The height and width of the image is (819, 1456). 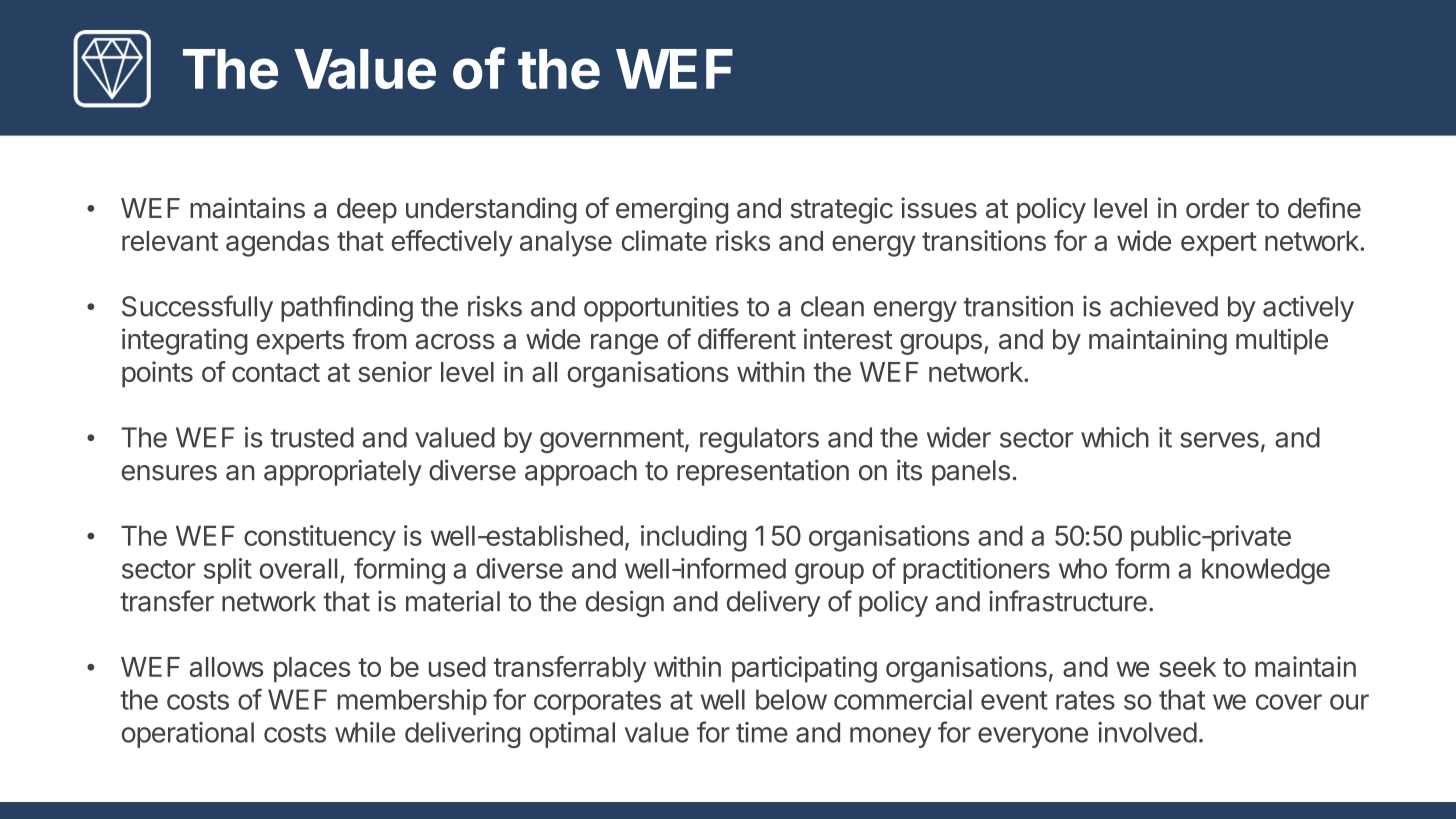 What do you see at coordinates (672, 210) in the image?
I see `emerging` at bounding box center [672, 210].
